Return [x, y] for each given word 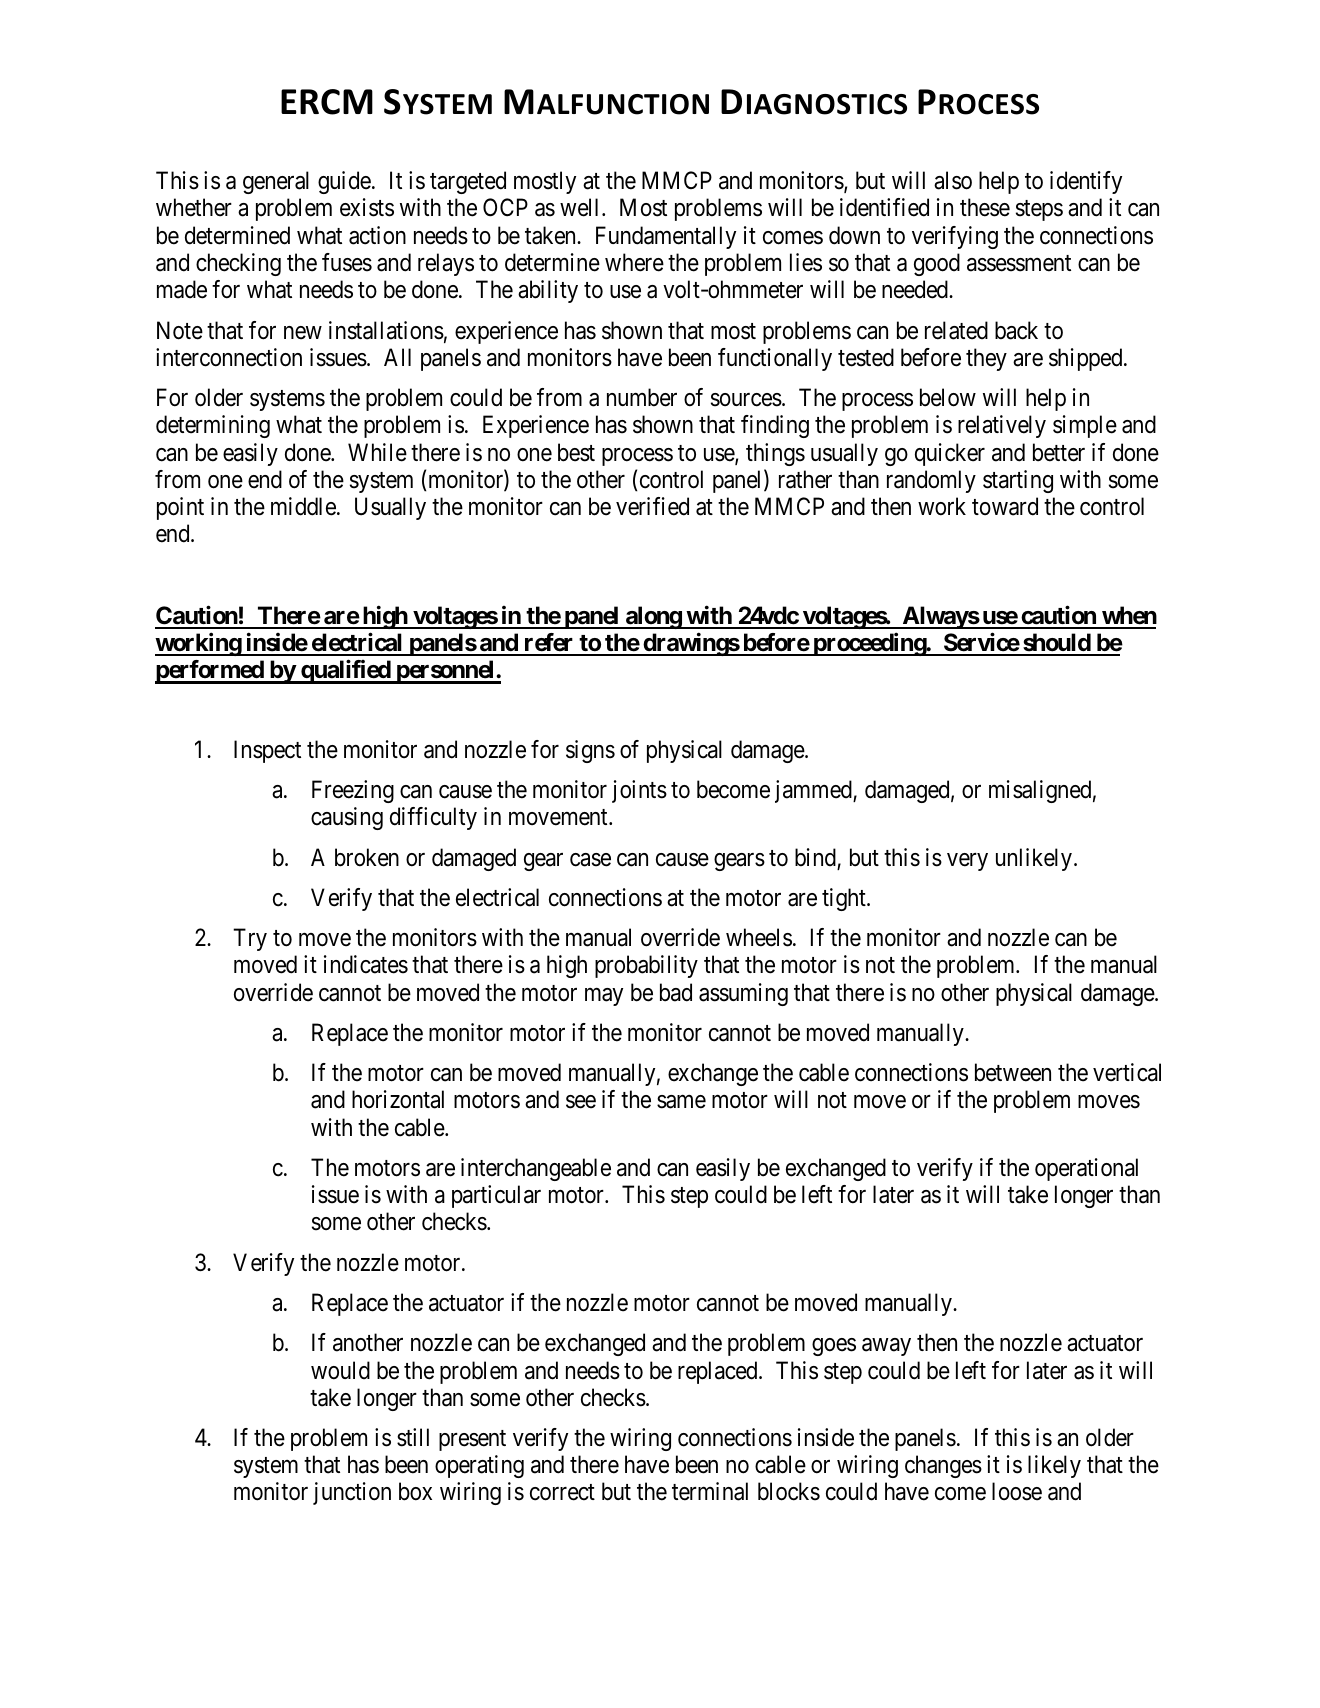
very [967, 862]
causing [347, 818]
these [985, 207]
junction [352, 1493]
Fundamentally [666, 237]
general [276, 182]
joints [639, 791]
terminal [710, 1491]
